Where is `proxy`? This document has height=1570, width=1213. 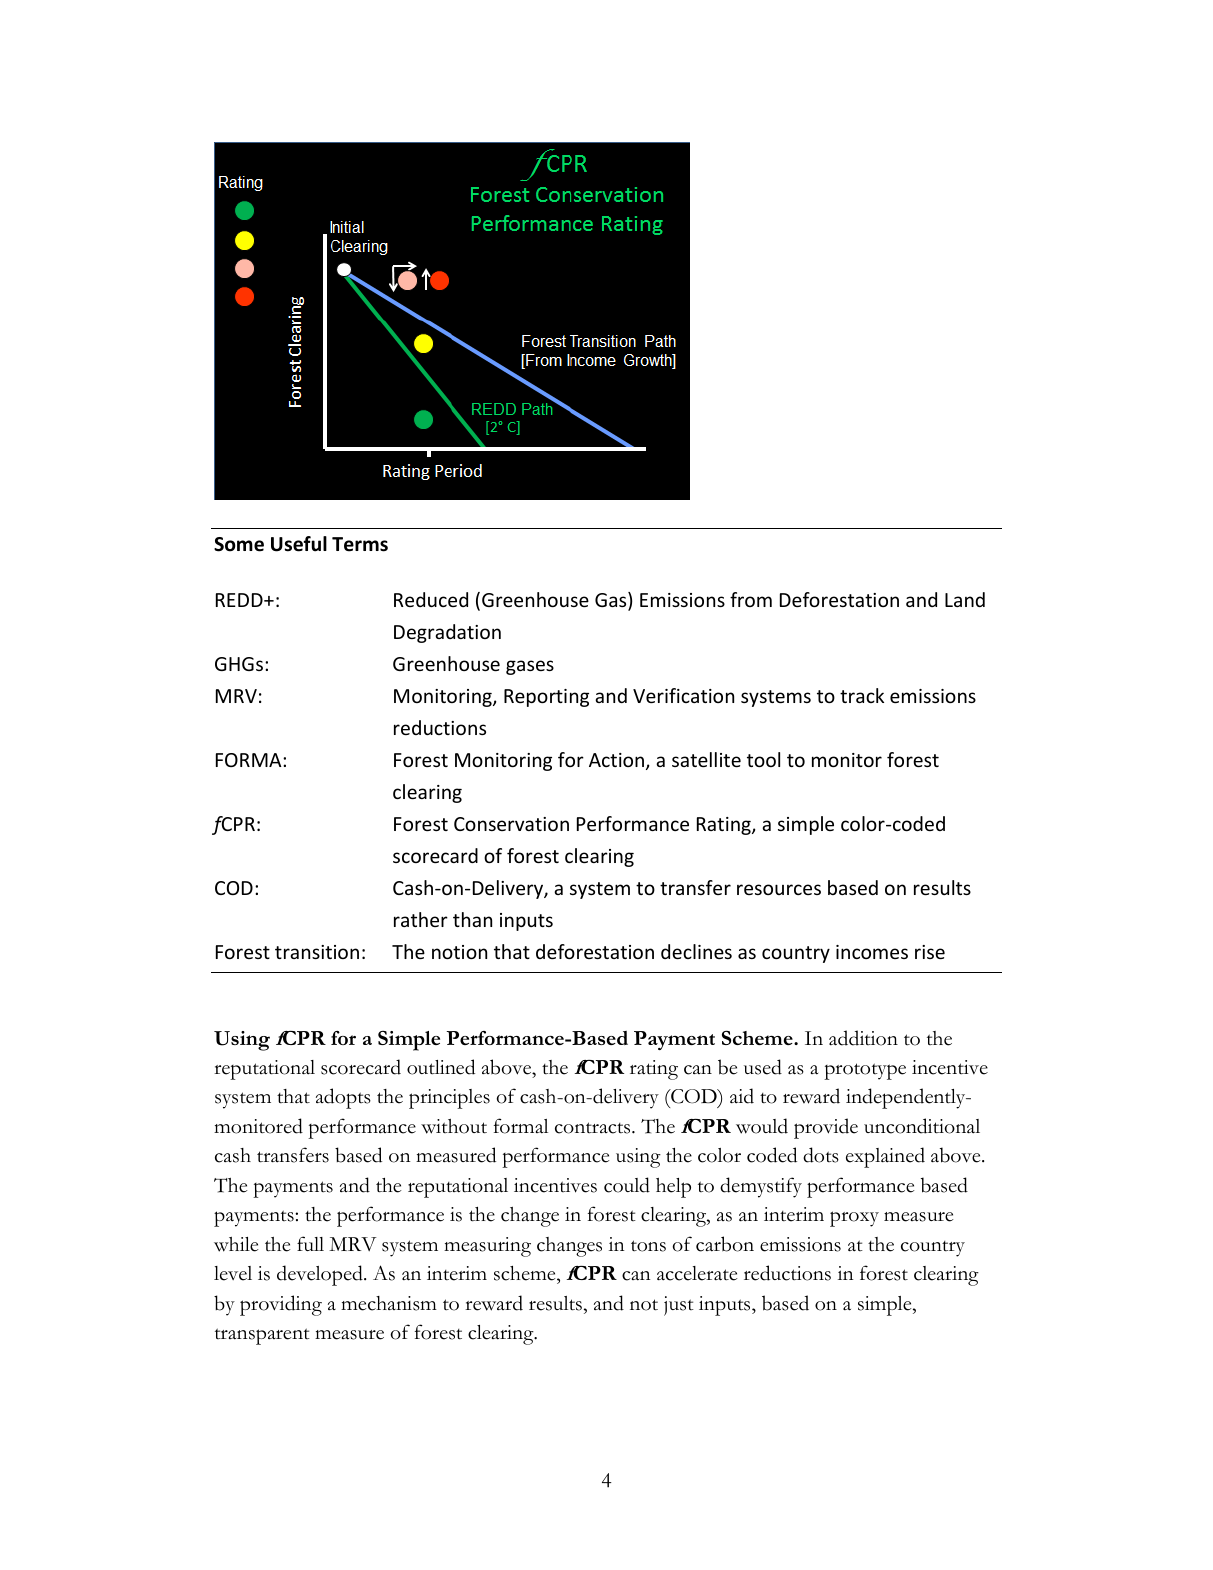
proxy is located at coordinates (854, 1219).
